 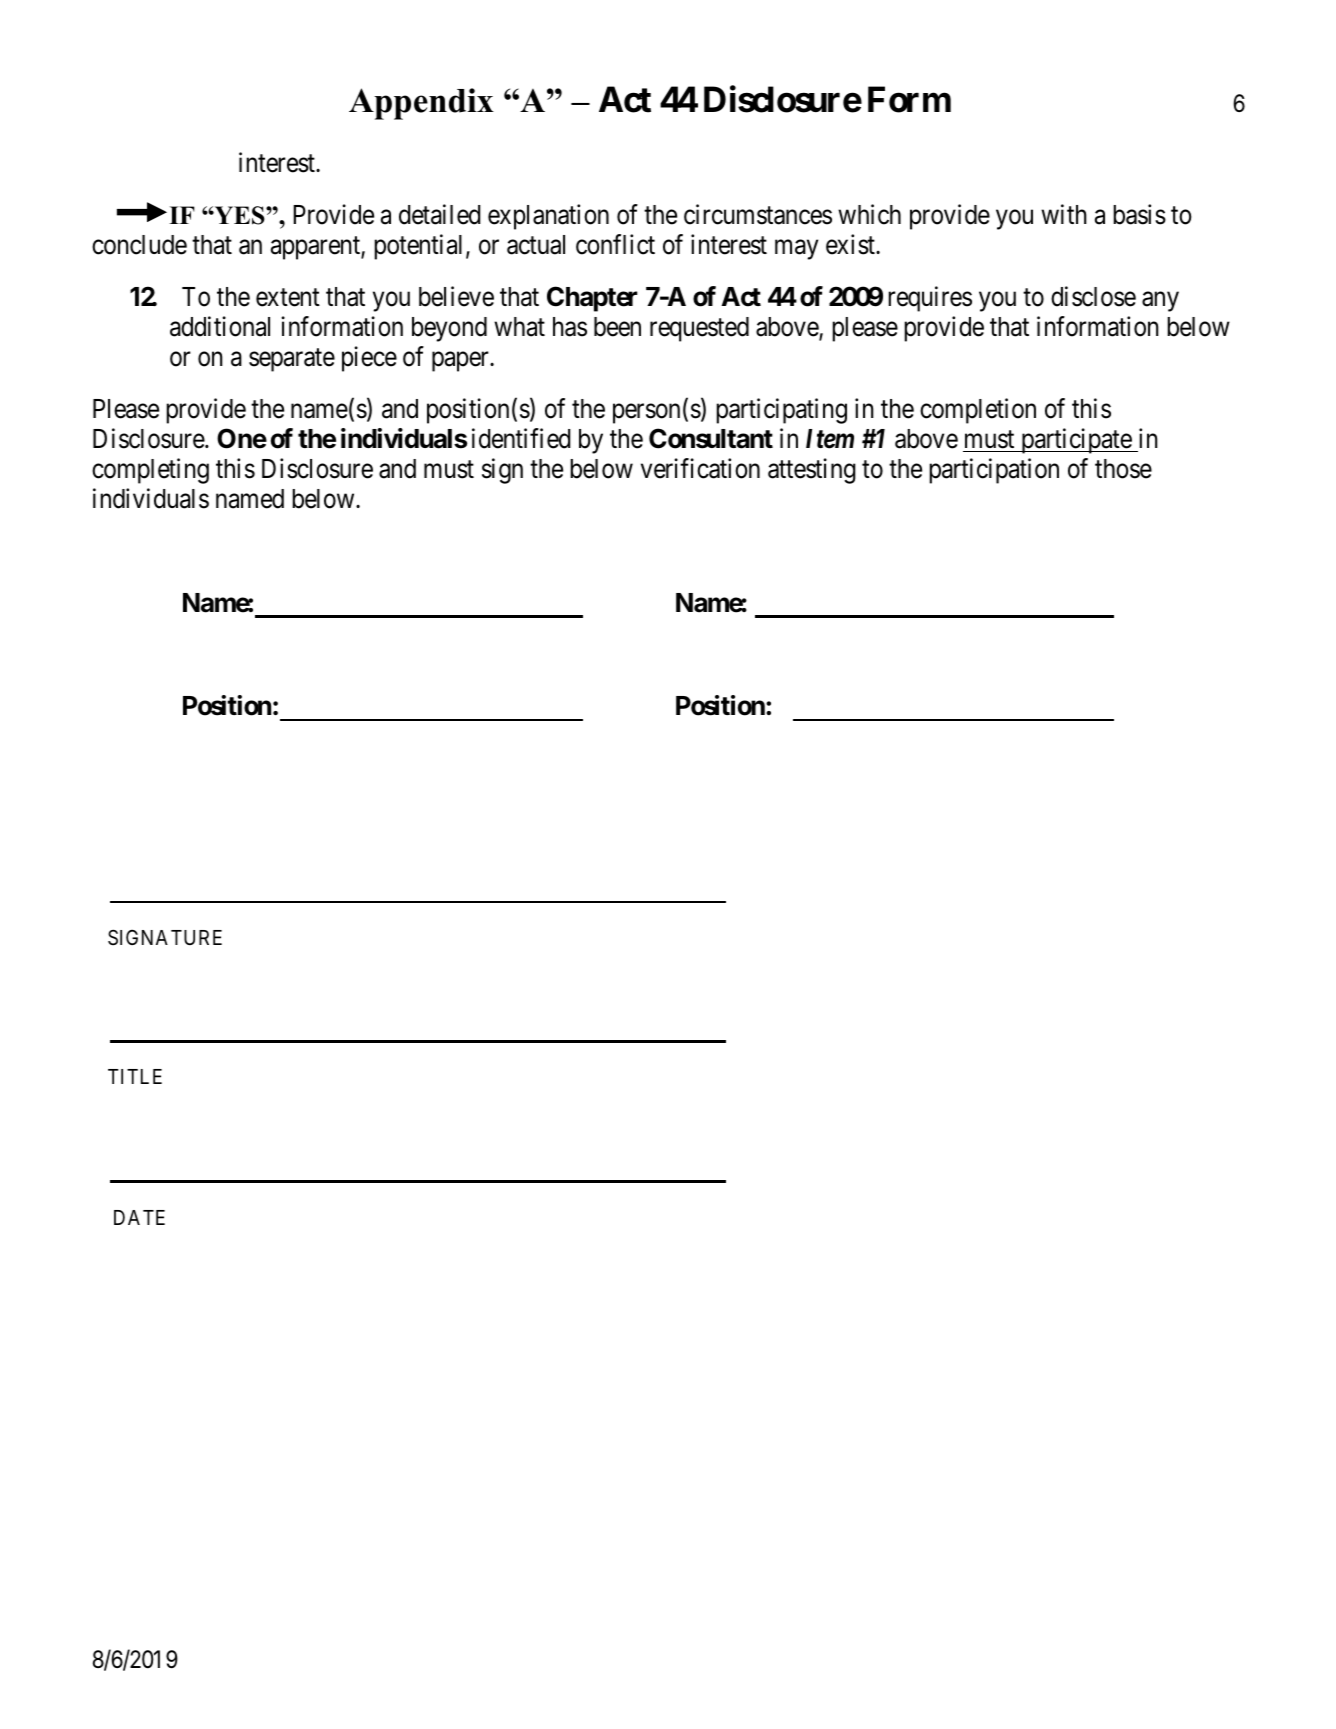 I want to click on DATE, so click(x=139, y=1217).
